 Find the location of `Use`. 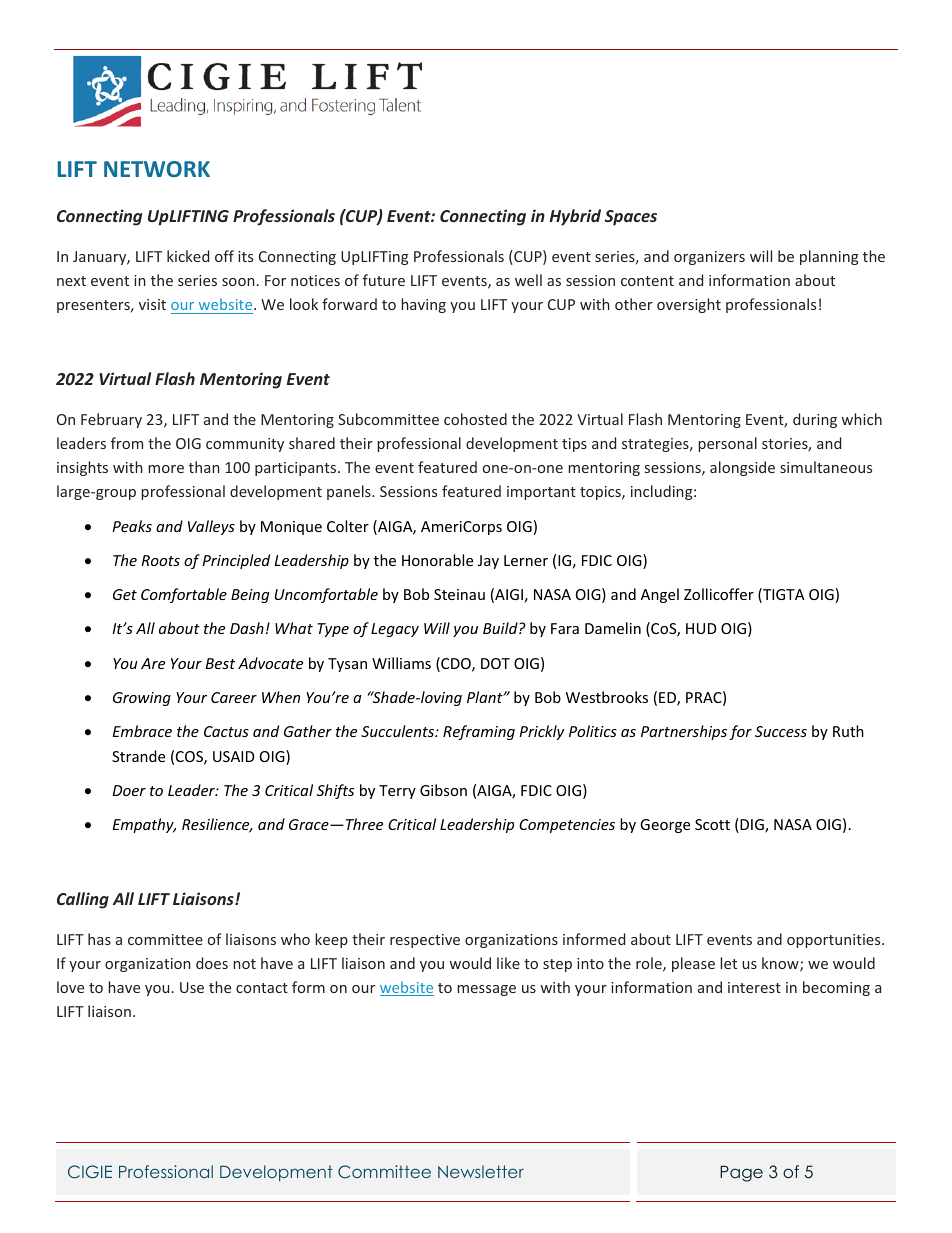

Use is located at coordinates (192, 987).
